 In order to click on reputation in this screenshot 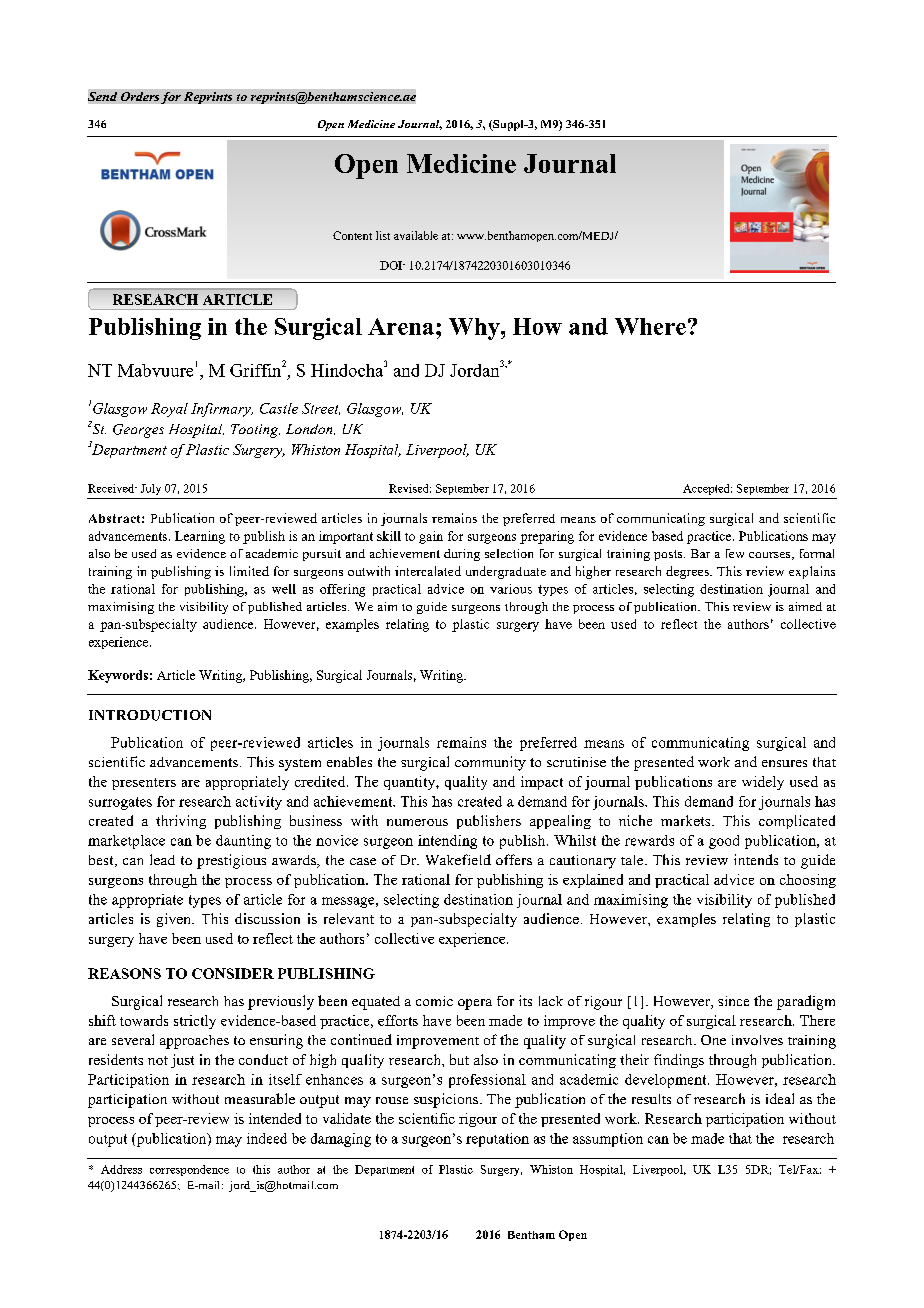, I will do `click(497, 1140)`.
